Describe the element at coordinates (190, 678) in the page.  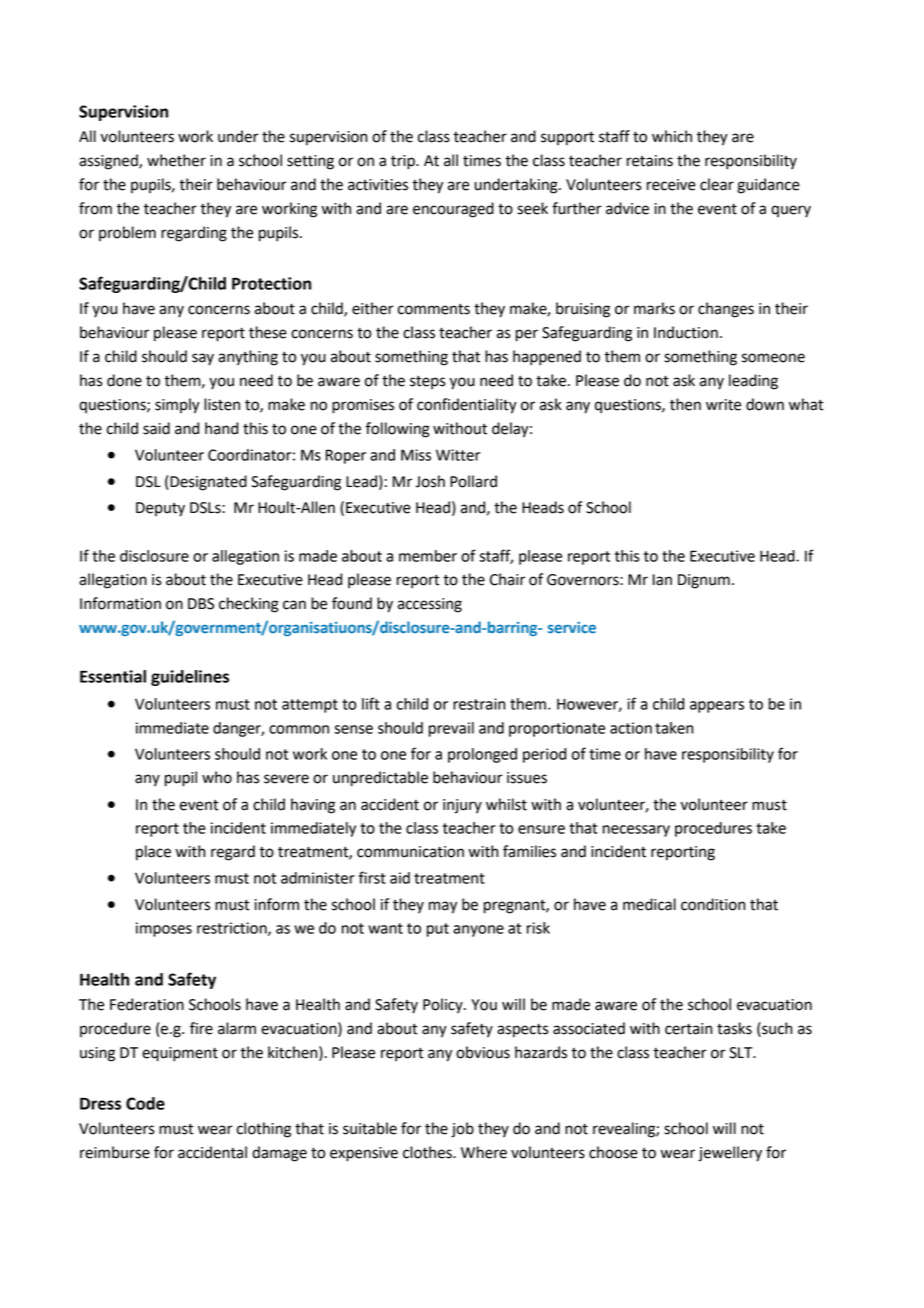
I see `guidelines` at that location.
